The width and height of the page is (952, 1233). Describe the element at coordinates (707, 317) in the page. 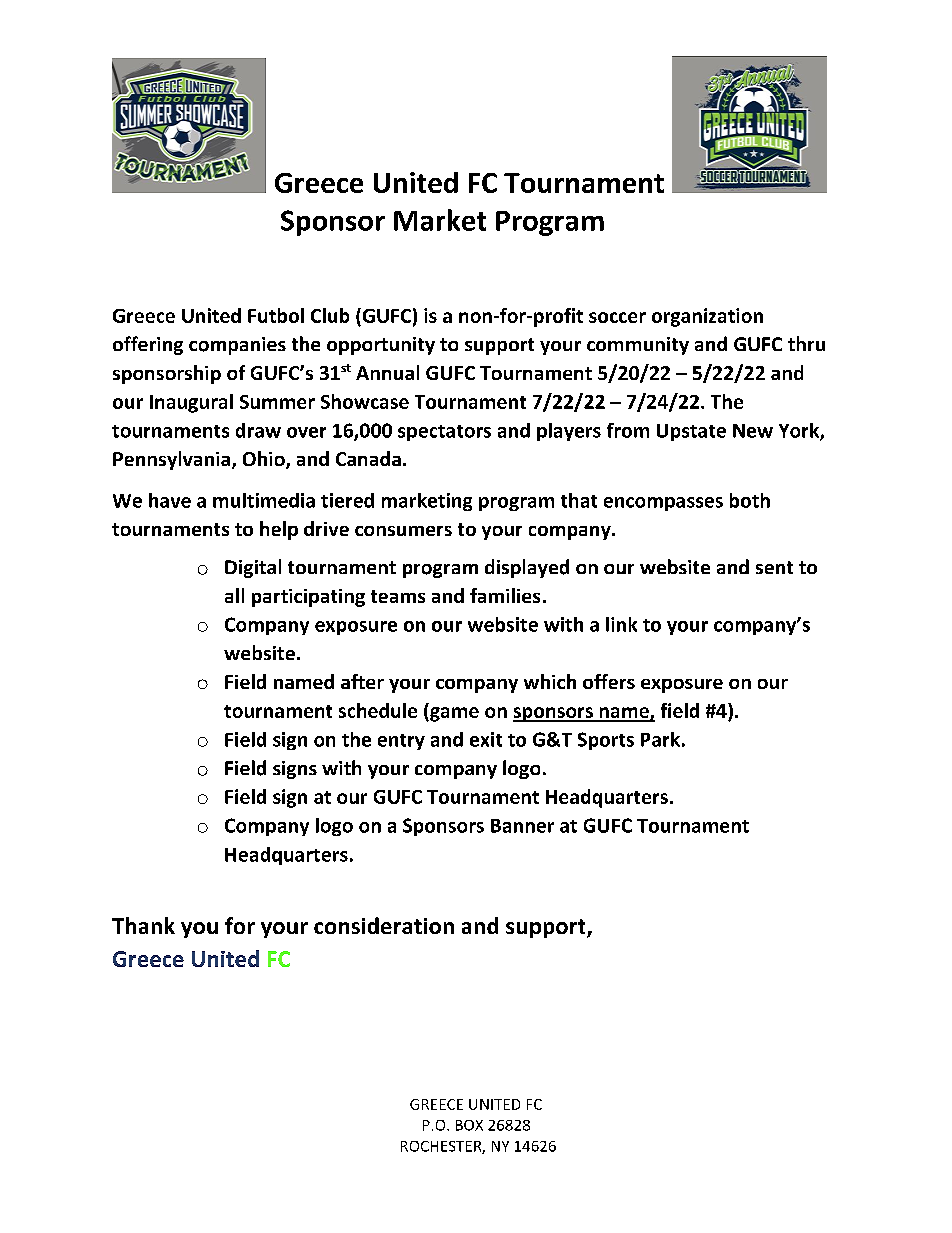

I see `organization` at that location.
